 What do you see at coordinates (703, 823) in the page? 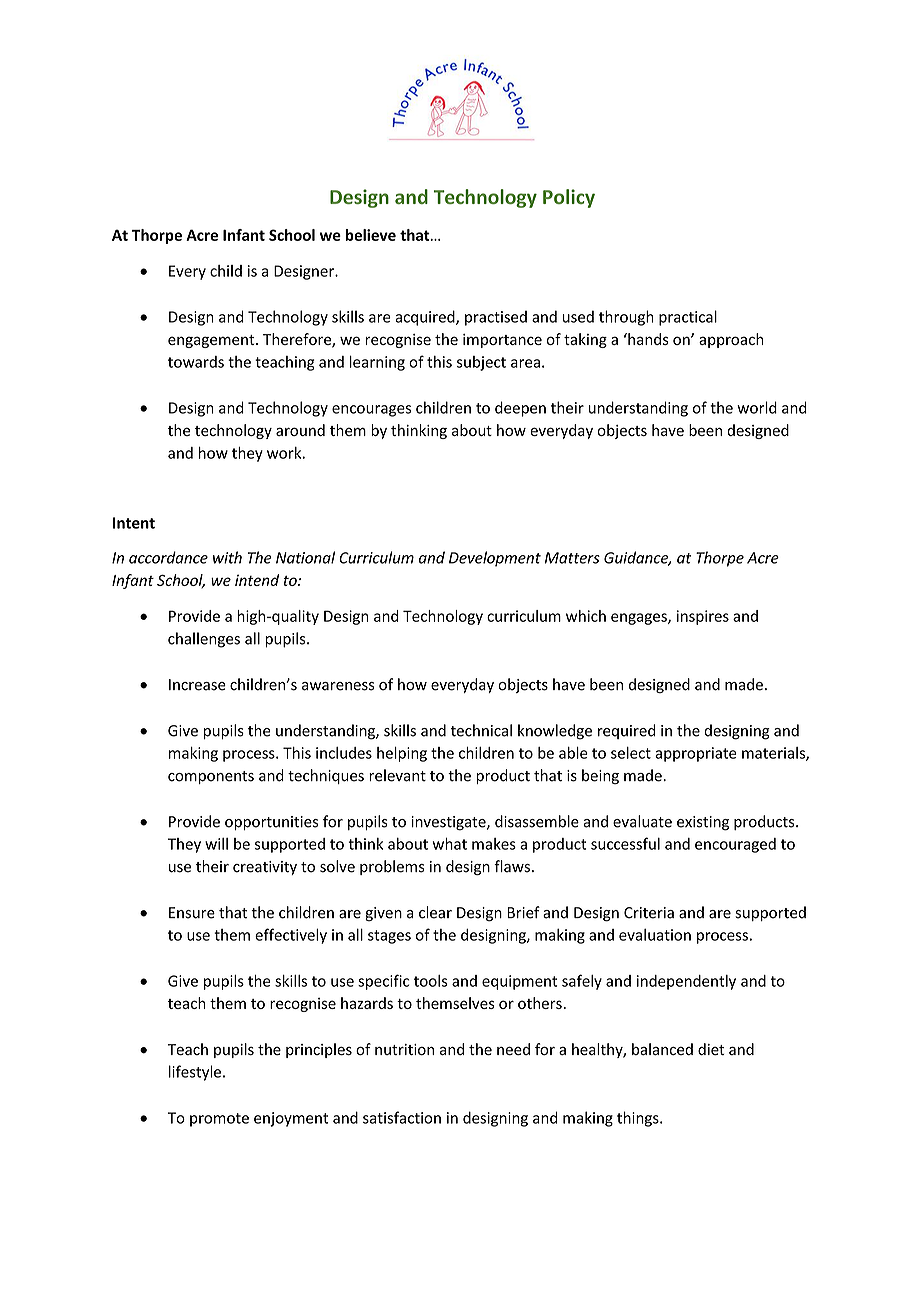
I see `existing` at bounding box center [703, 823].
